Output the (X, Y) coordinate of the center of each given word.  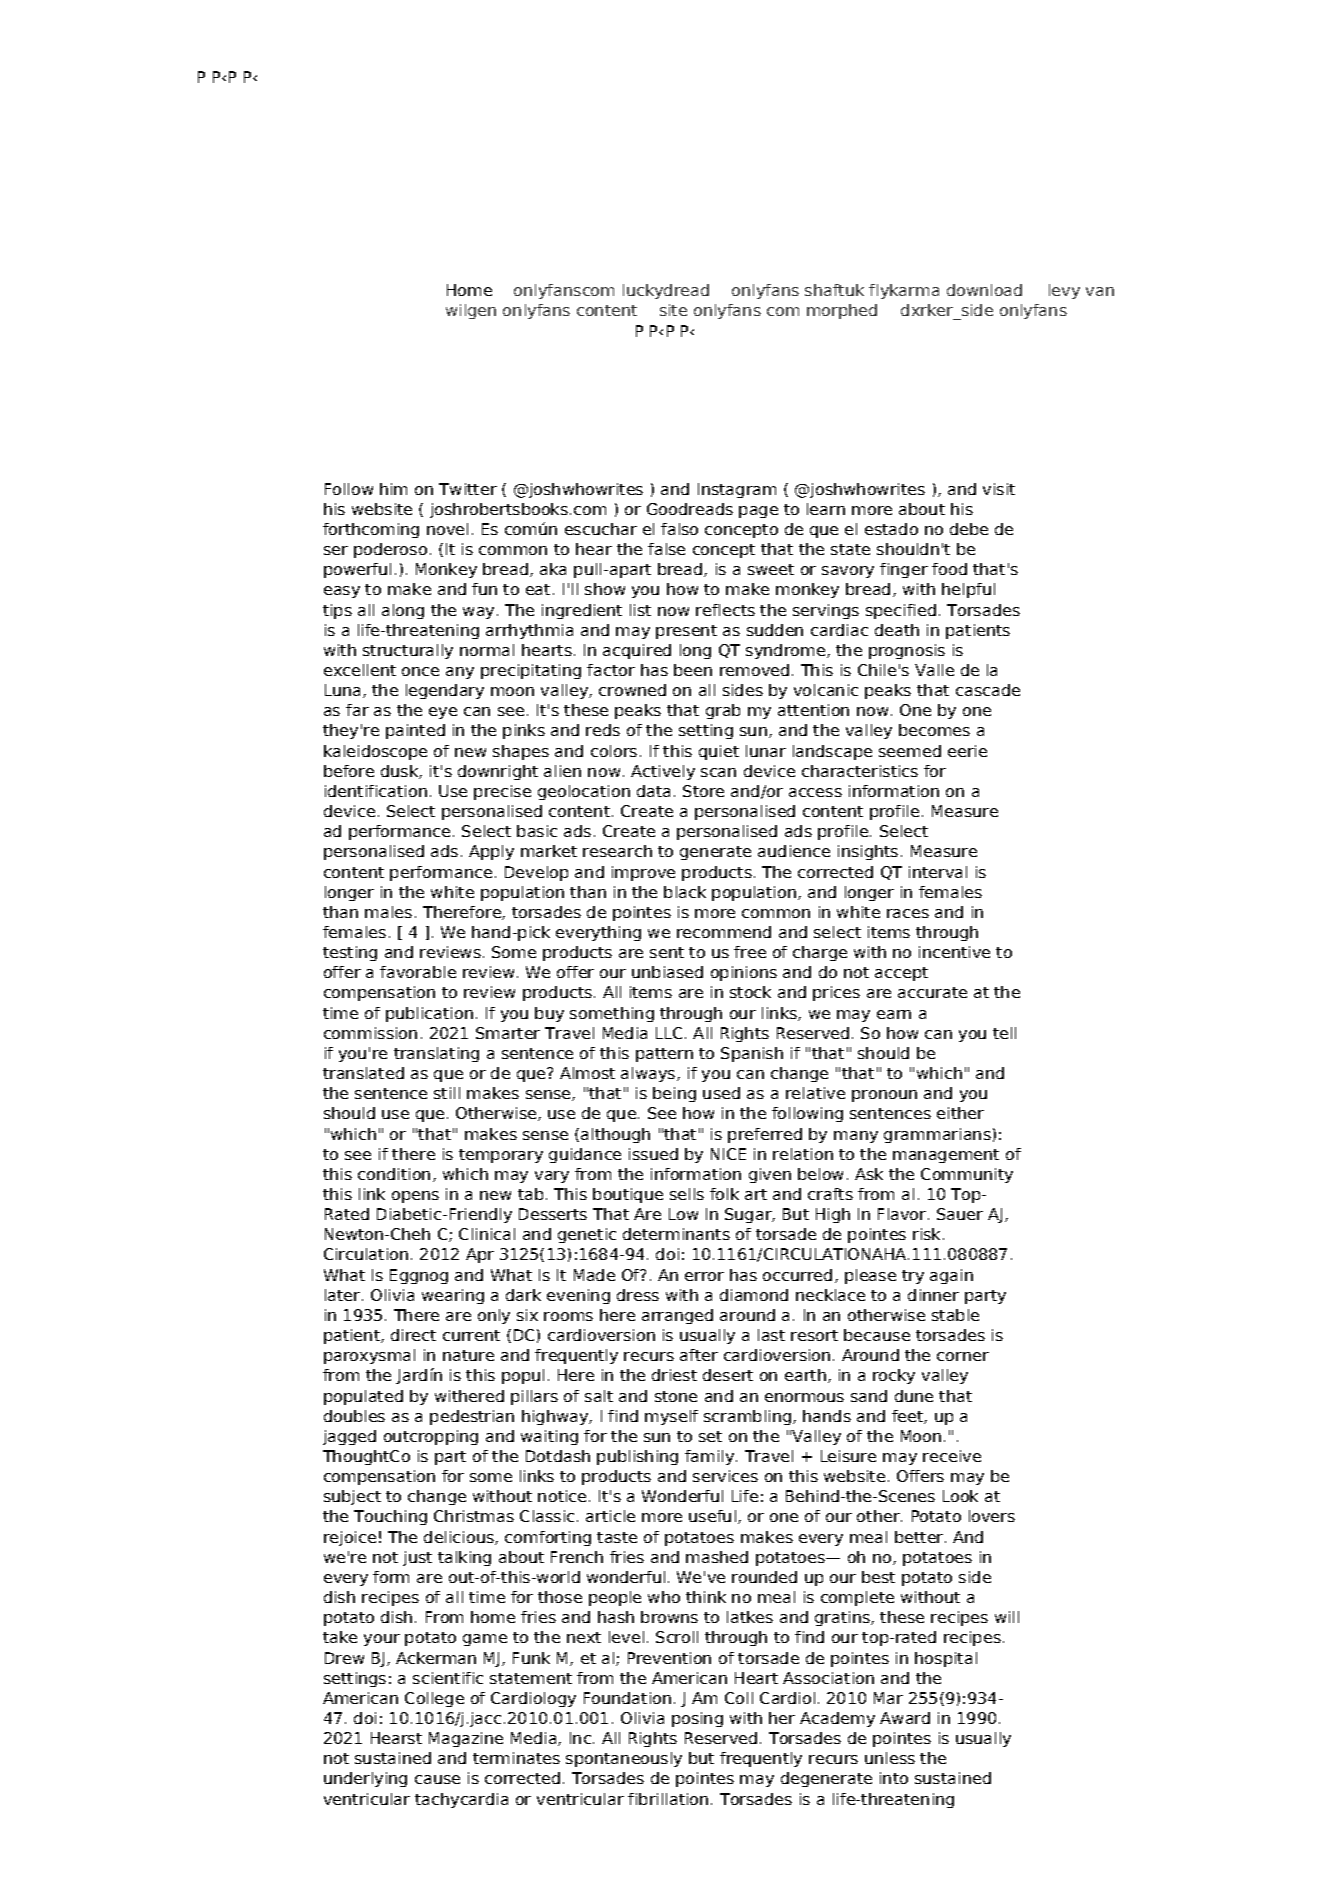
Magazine (466, 1739)
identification (376, 791)
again (951, 1276)
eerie (967, 751)
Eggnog (419, 1276)
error (704, 1276)
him (393, 489)
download (984, 290)
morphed (842, 311)
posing (697, 1719)
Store (703, 791)
